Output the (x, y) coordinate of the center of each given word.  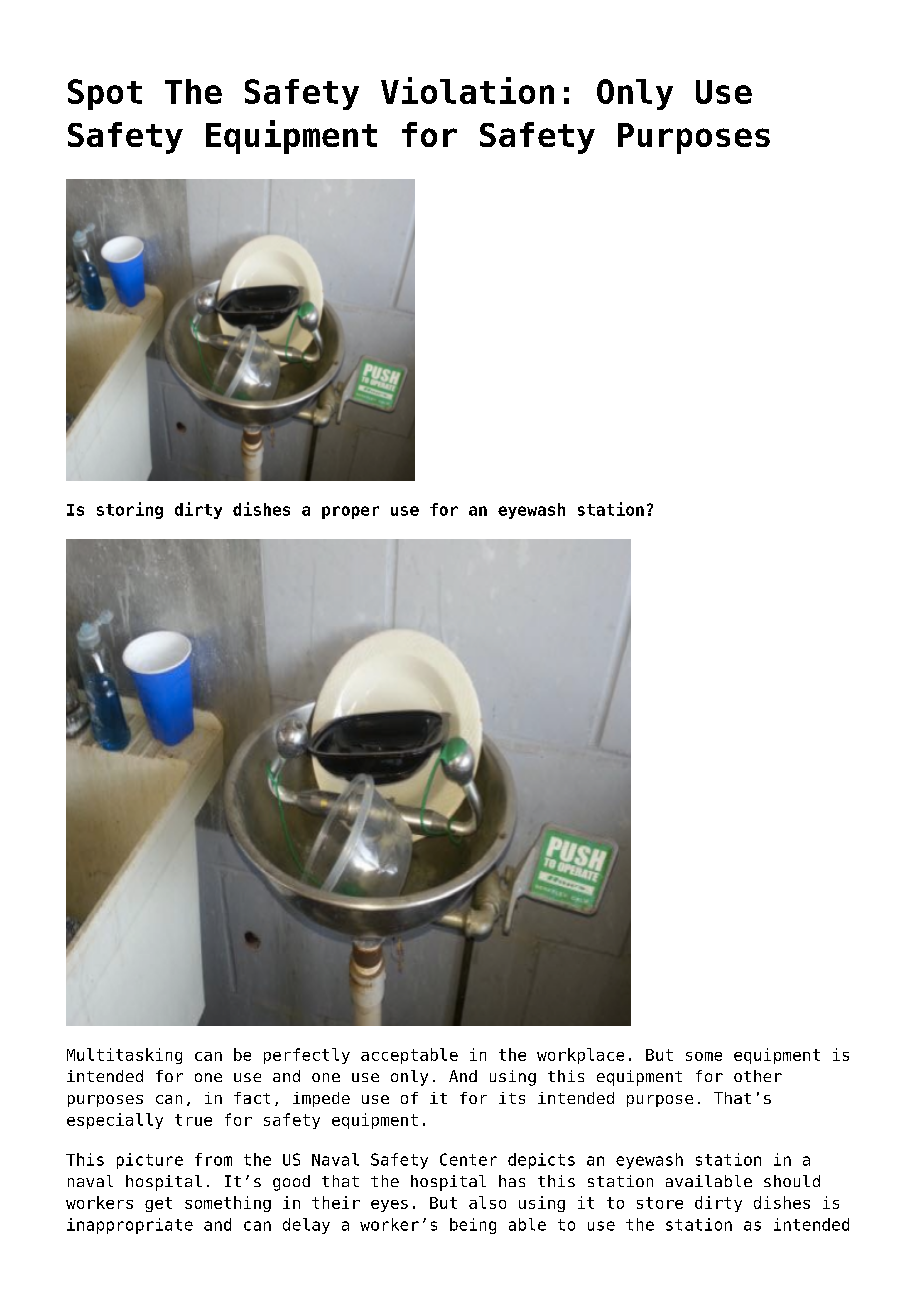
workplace (580, 1056)
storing (130, 510)
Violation (467, 90)
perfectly (307, 1056)
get (158, 1204)
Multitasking (124, 1056)
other (758, 1076)
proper (350, 512)
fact (252, 1098)
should (792, 1181)
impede (321, 1099)
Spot (105, 94)
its (512, 1098)
